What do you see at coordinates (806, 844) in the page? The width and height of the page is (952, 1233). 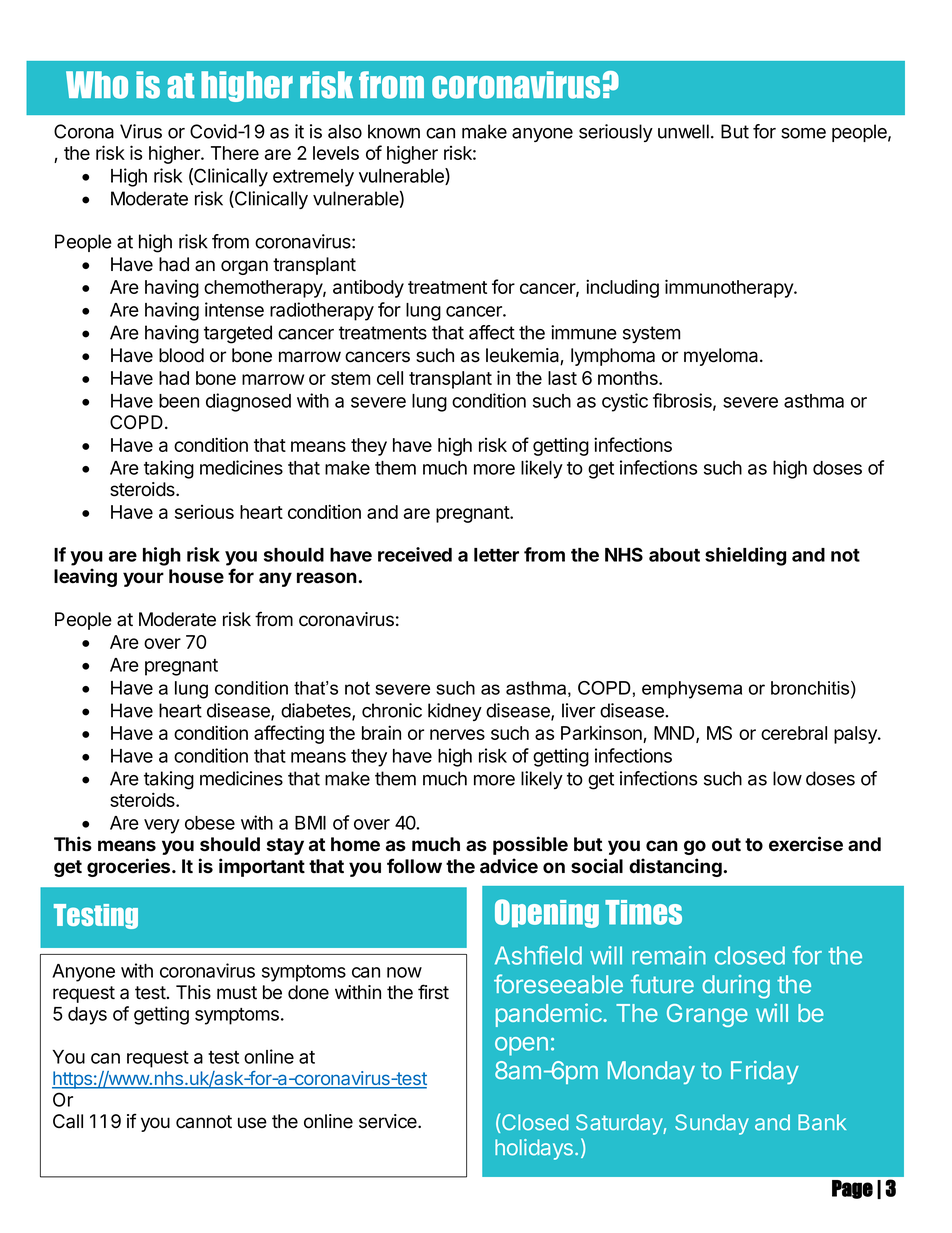 I see `exercise` at bounding box center [806, 844].
